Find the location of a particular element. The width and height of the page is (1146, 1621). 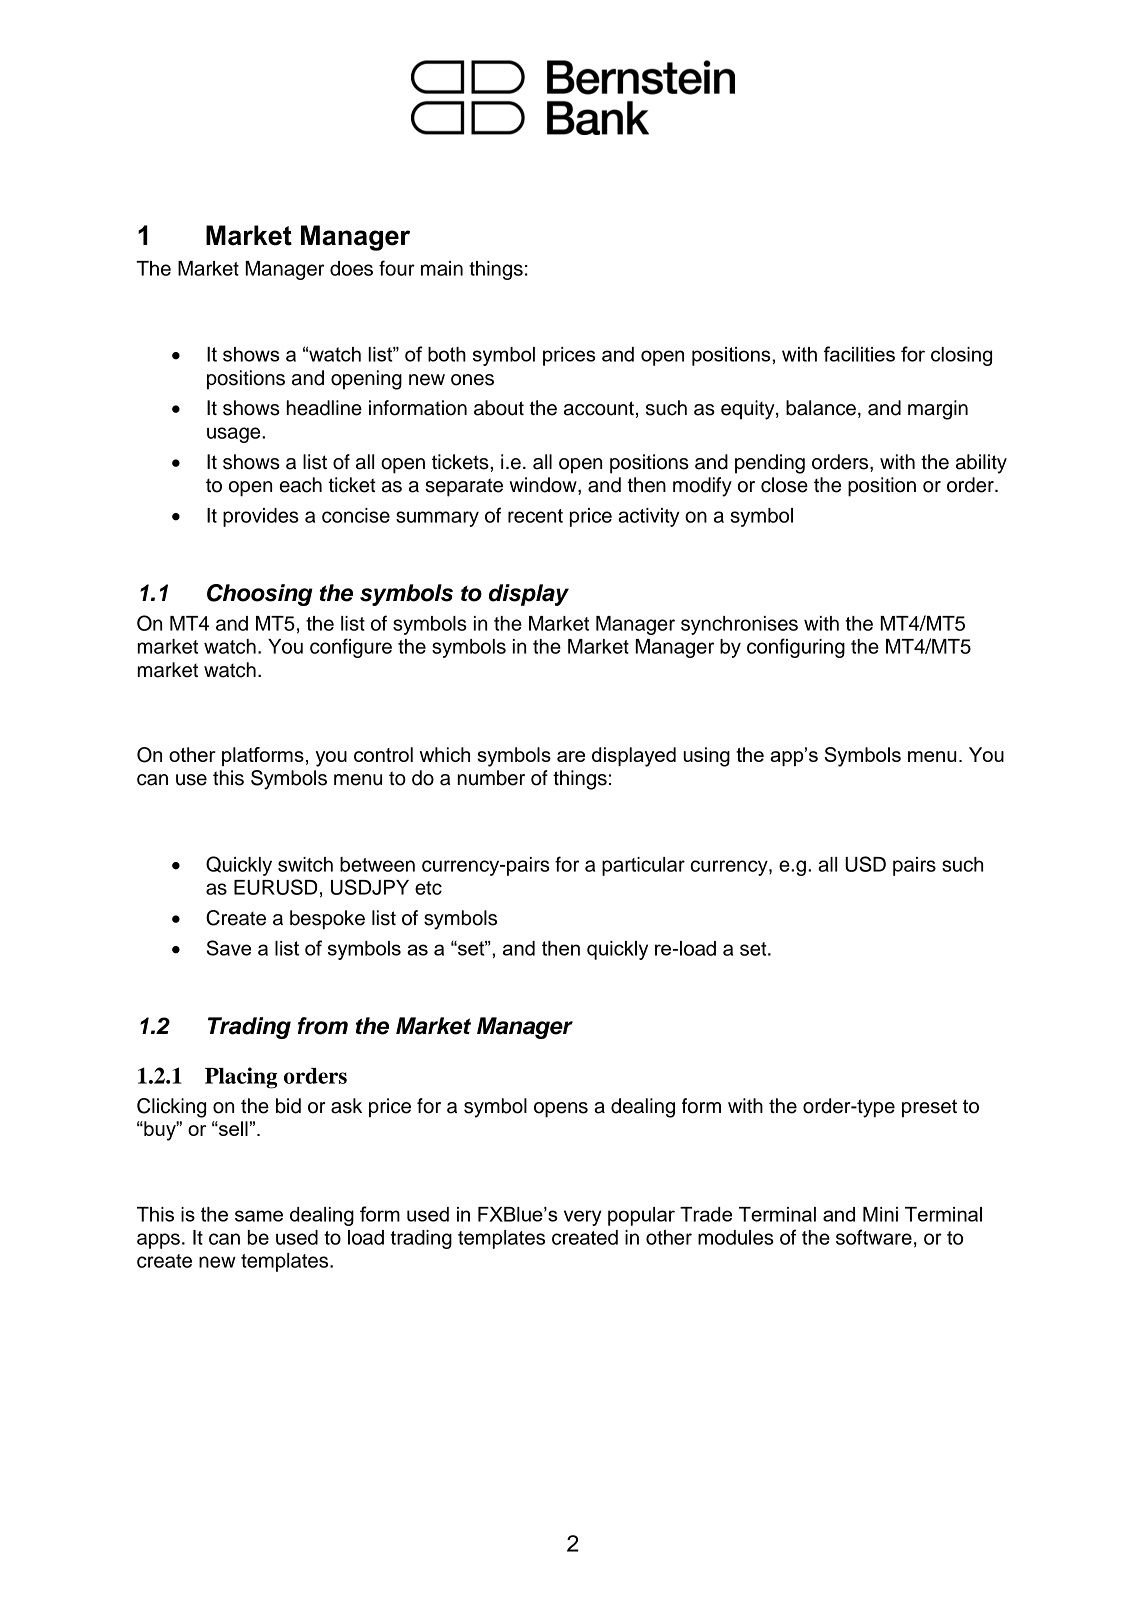

same is located at coordinates (259, 1216).
